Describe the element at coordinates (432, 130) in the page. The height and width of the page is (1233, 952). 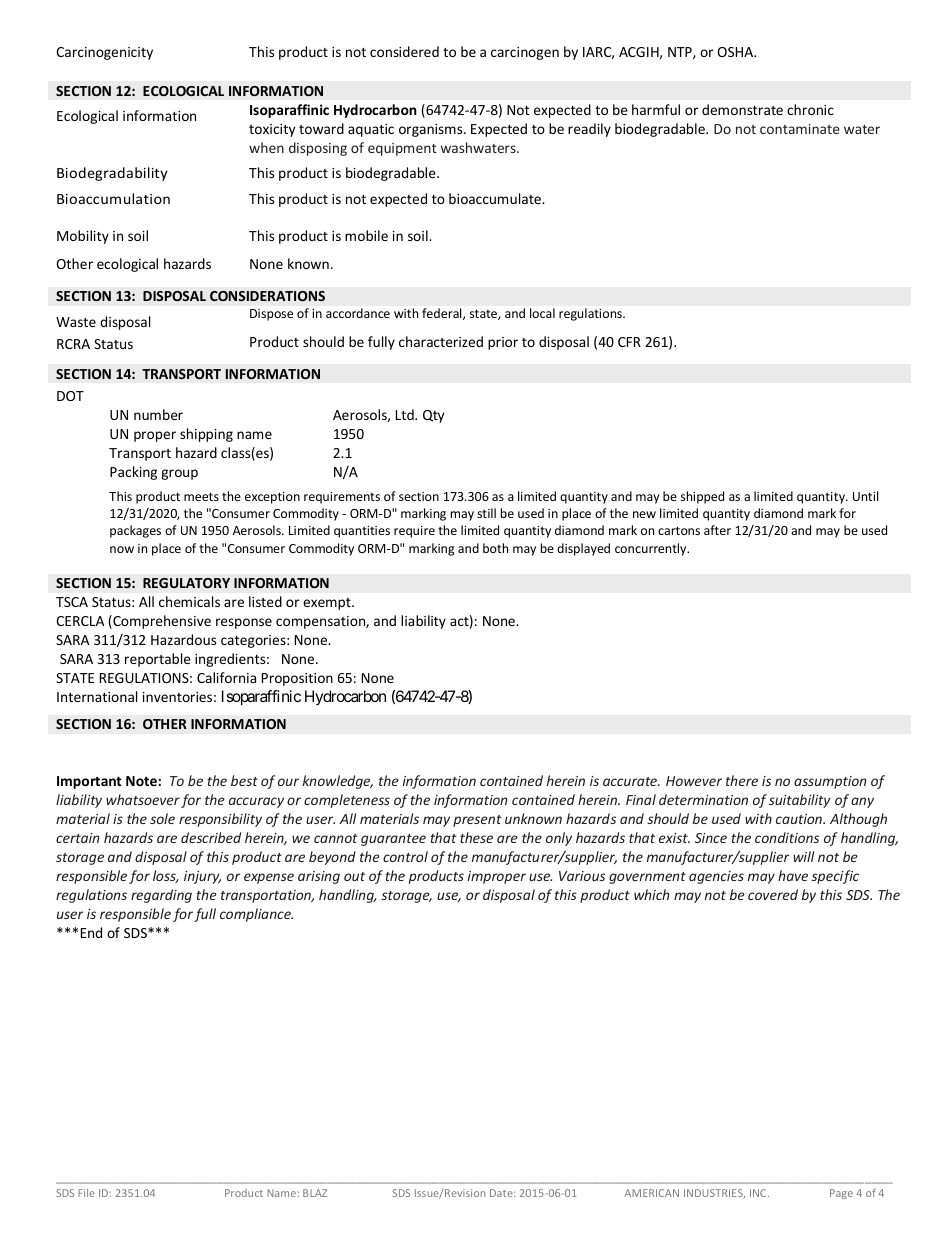
I see `organisms` at that location.
